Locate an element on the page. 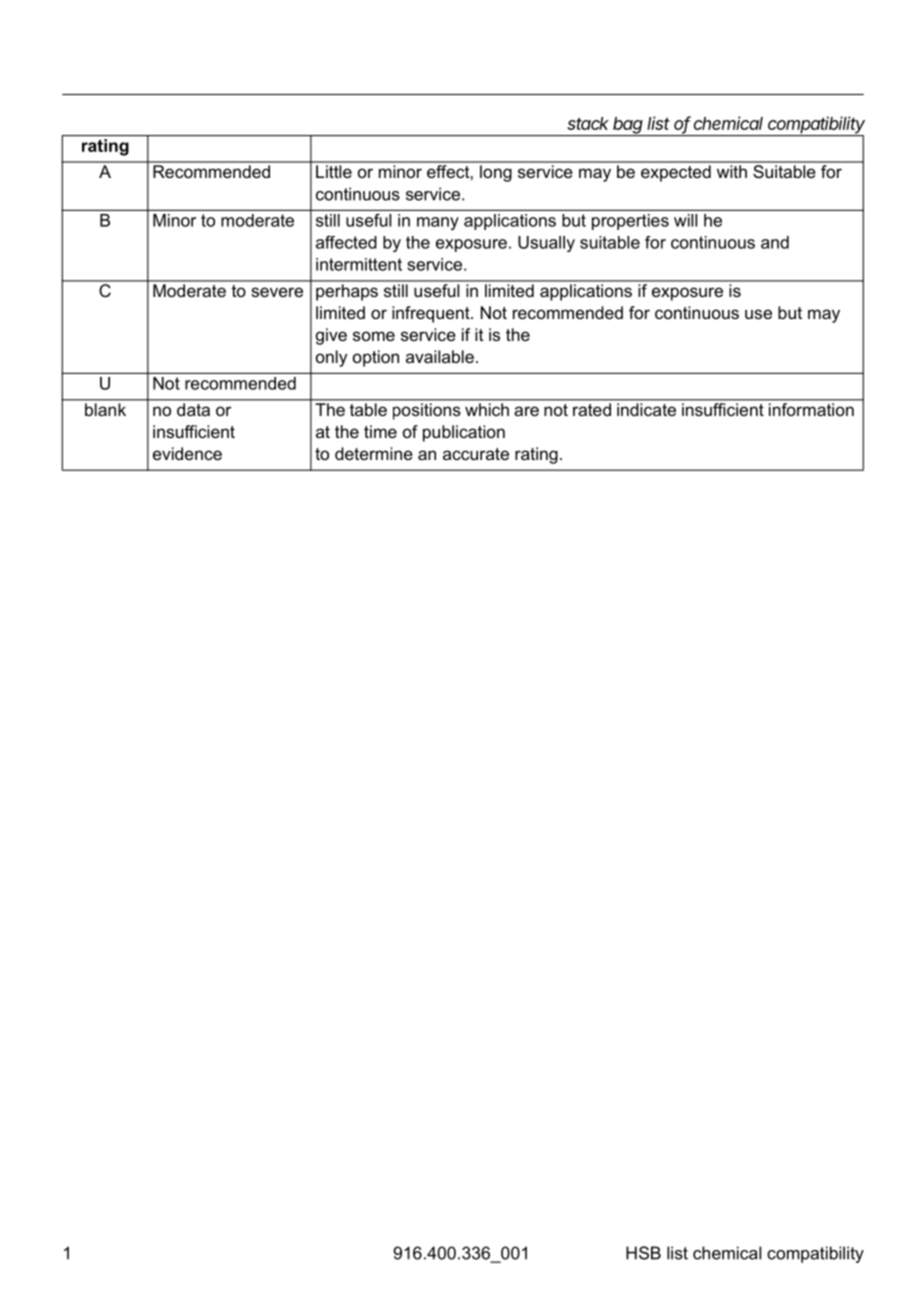  publication is located at coordinates (464, 433).
